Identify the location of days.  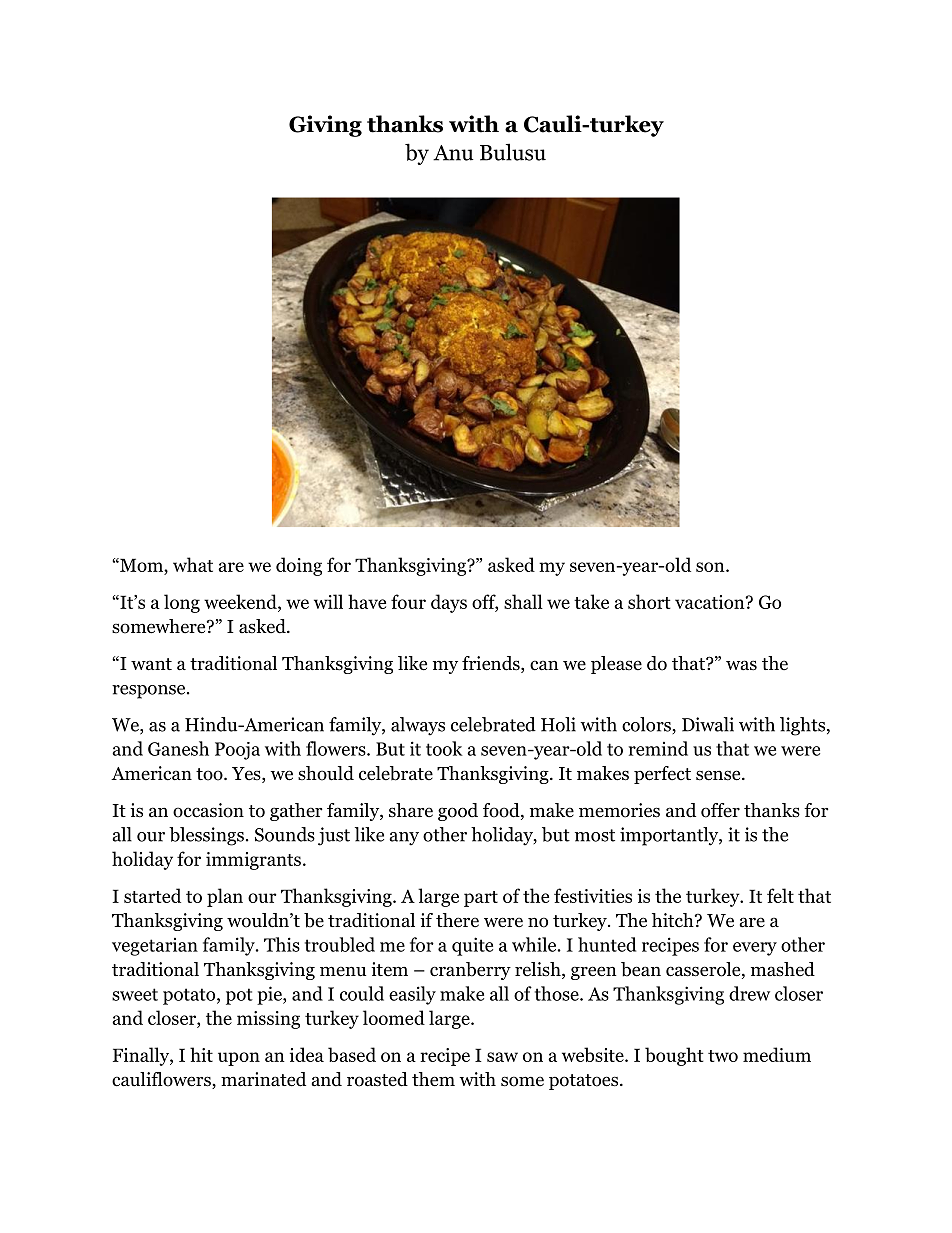
(449, 603).
